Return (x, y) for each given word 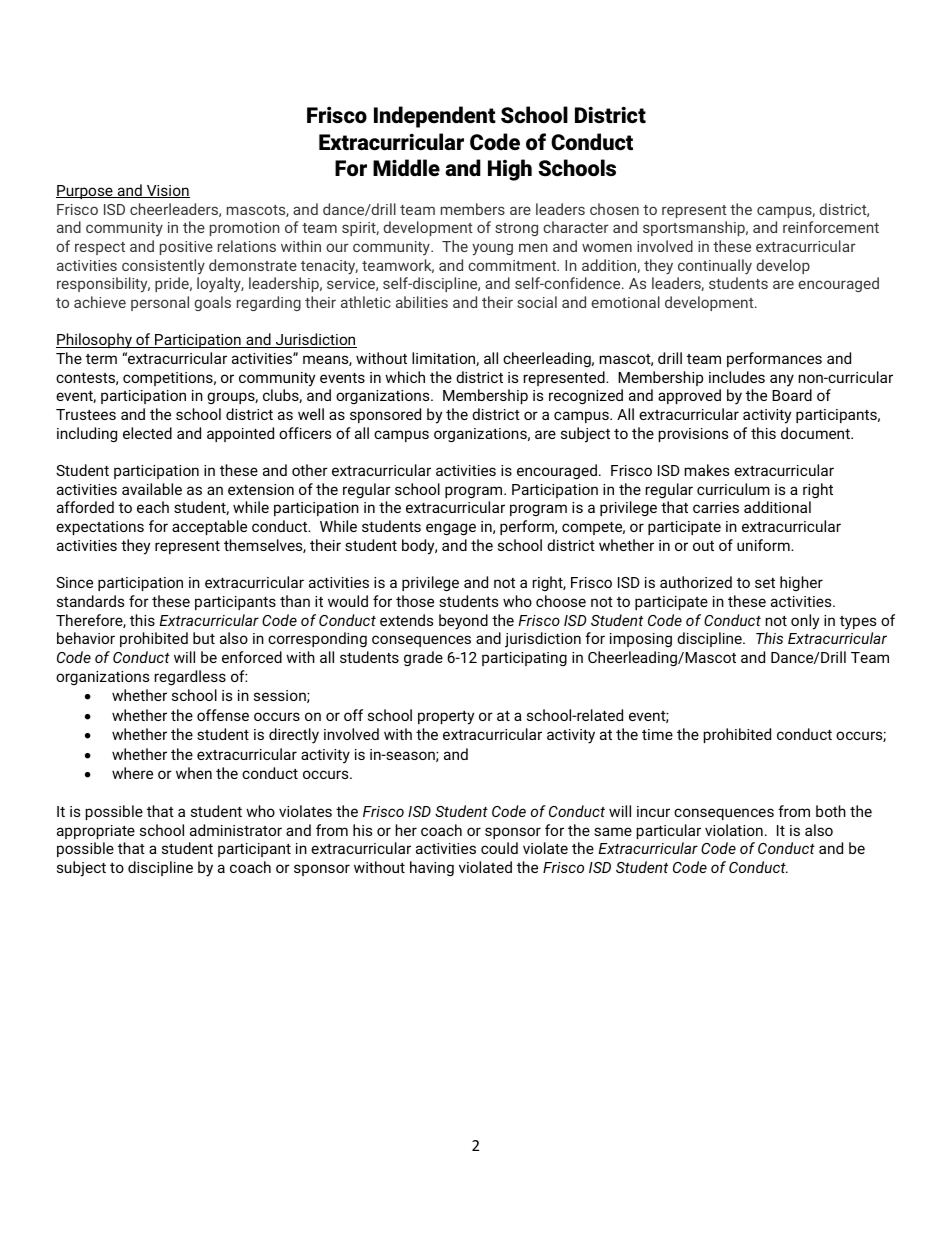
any (782, 380)
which (405, 377)
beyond (463, 622)
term (101, 359)
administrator (236, 830)
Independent (435, 117)
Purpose (85, 192)
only (805, 622)
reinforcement (831, 227)
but (204, 638)
